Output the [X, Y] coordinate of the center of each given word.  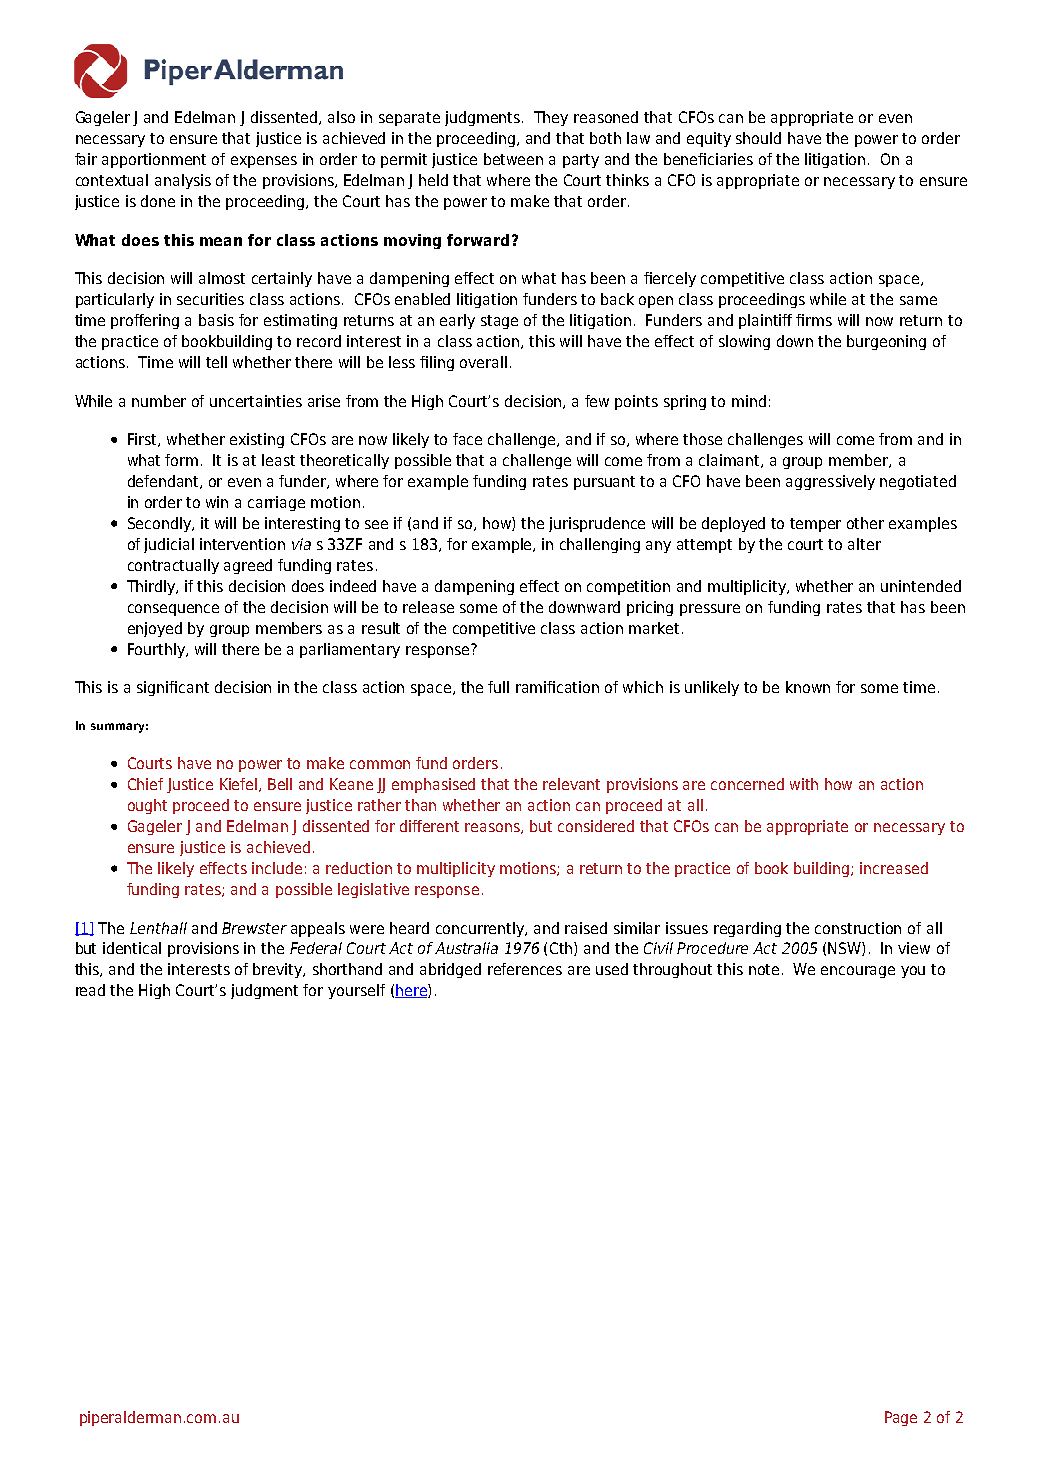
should [758, 138]
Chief [145, 784]
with [804, 784]
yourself [356, 991]
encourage [858, 972]
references [525, 969]
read [90, 990]
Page [901, 1418]
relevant [571, 784]
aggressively [830, 482]
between [513, 159]
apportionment [154, 160]
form [181, 460]
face [467, 439]
